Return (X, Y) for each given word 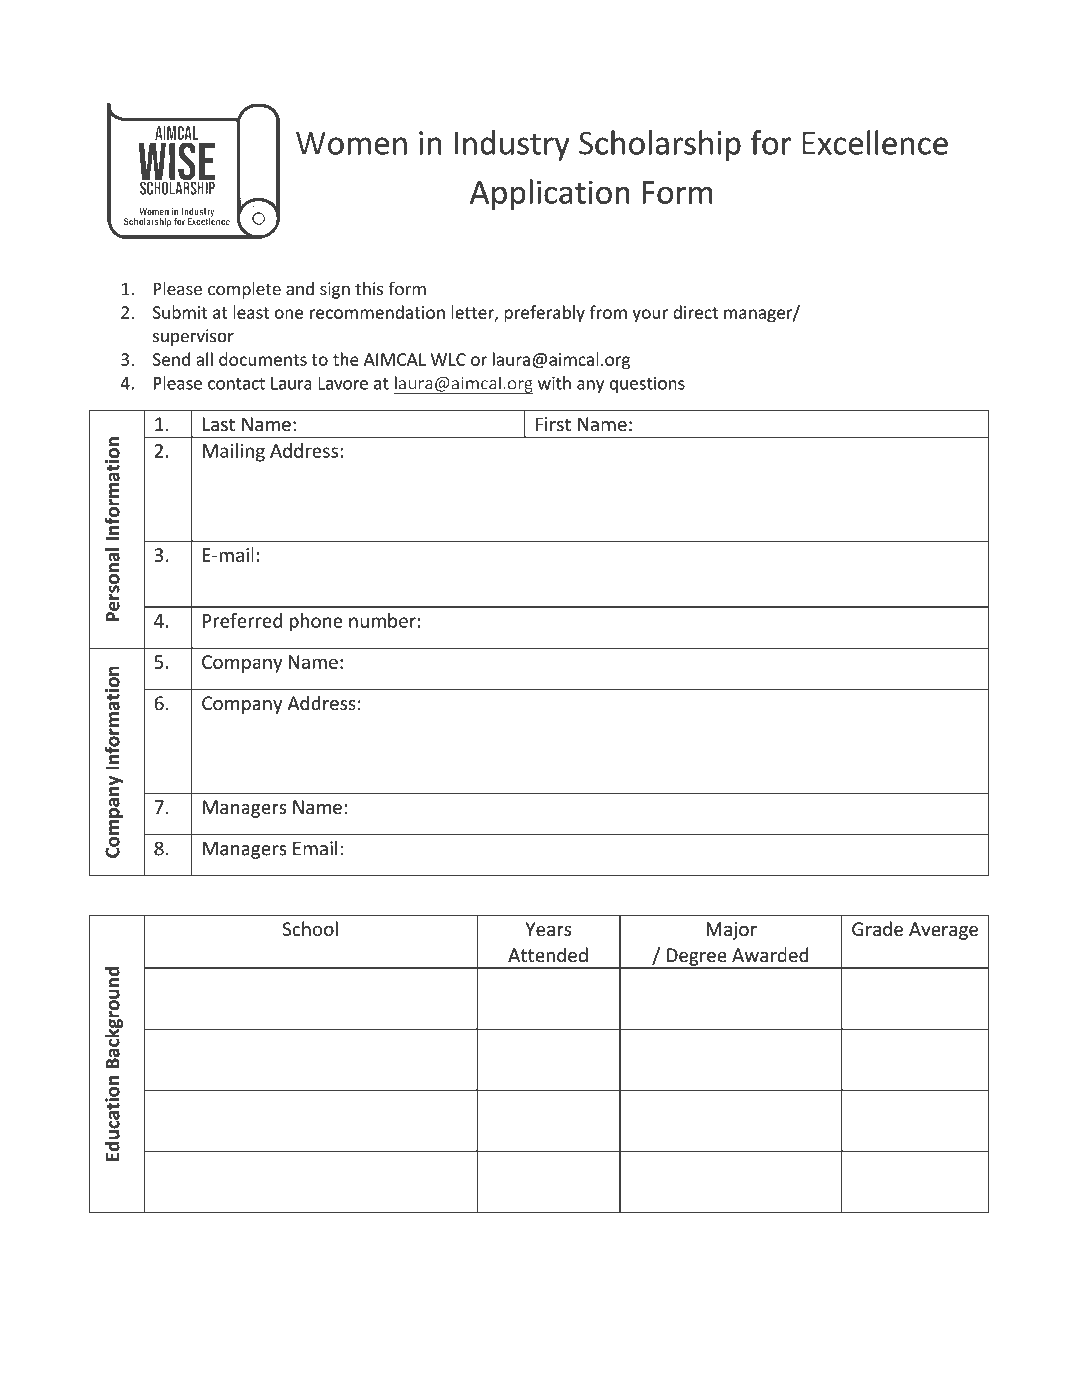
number (382, 620)
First (553, 424)
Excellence (875, 142)
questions (647, 385)
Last (219, 424)
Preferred (242, 620)
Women (351, 143)
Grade (877, 928)
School (310, 929)
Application (550, 194)
